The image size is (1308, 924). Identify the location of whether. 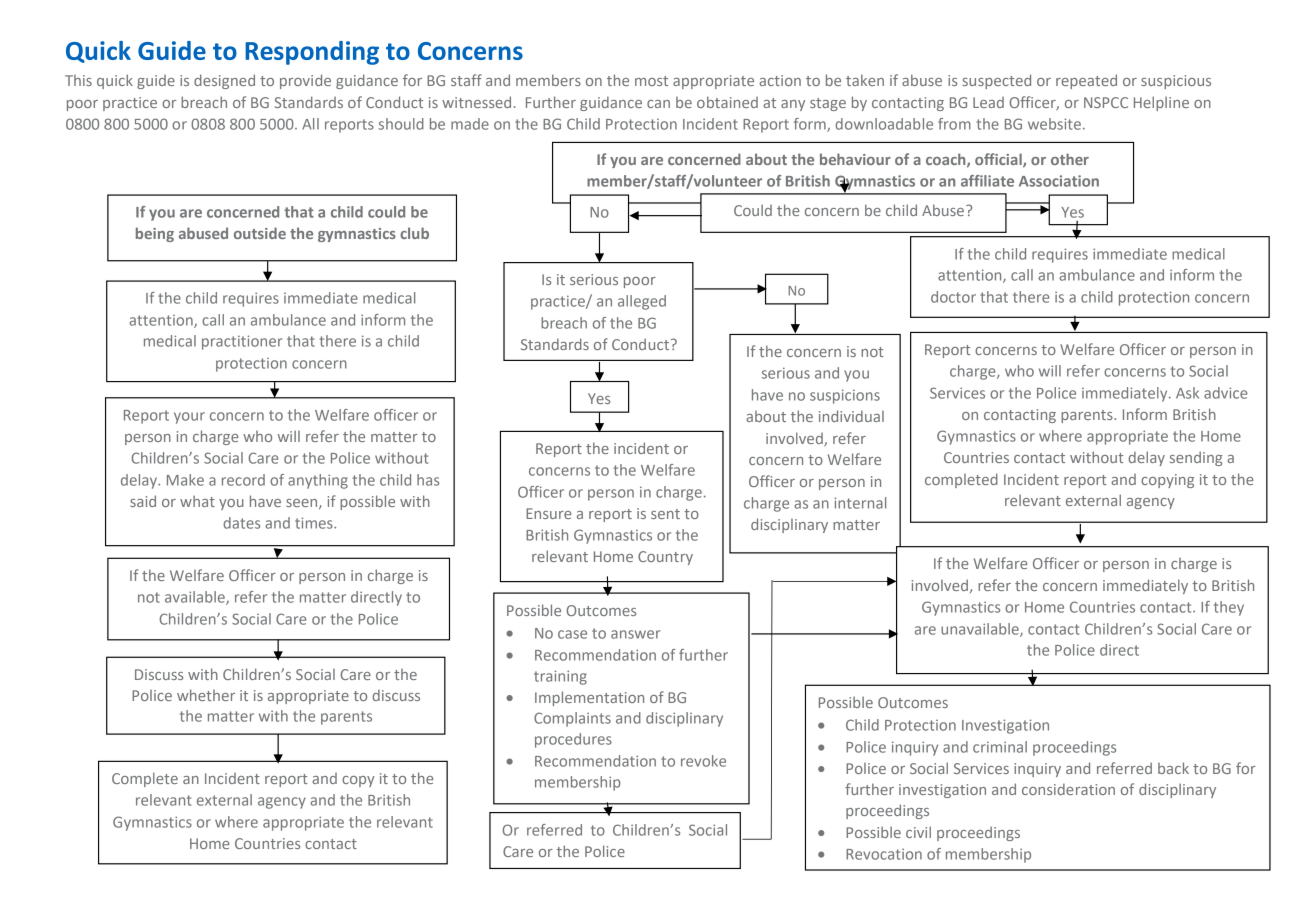
(206, 695).
